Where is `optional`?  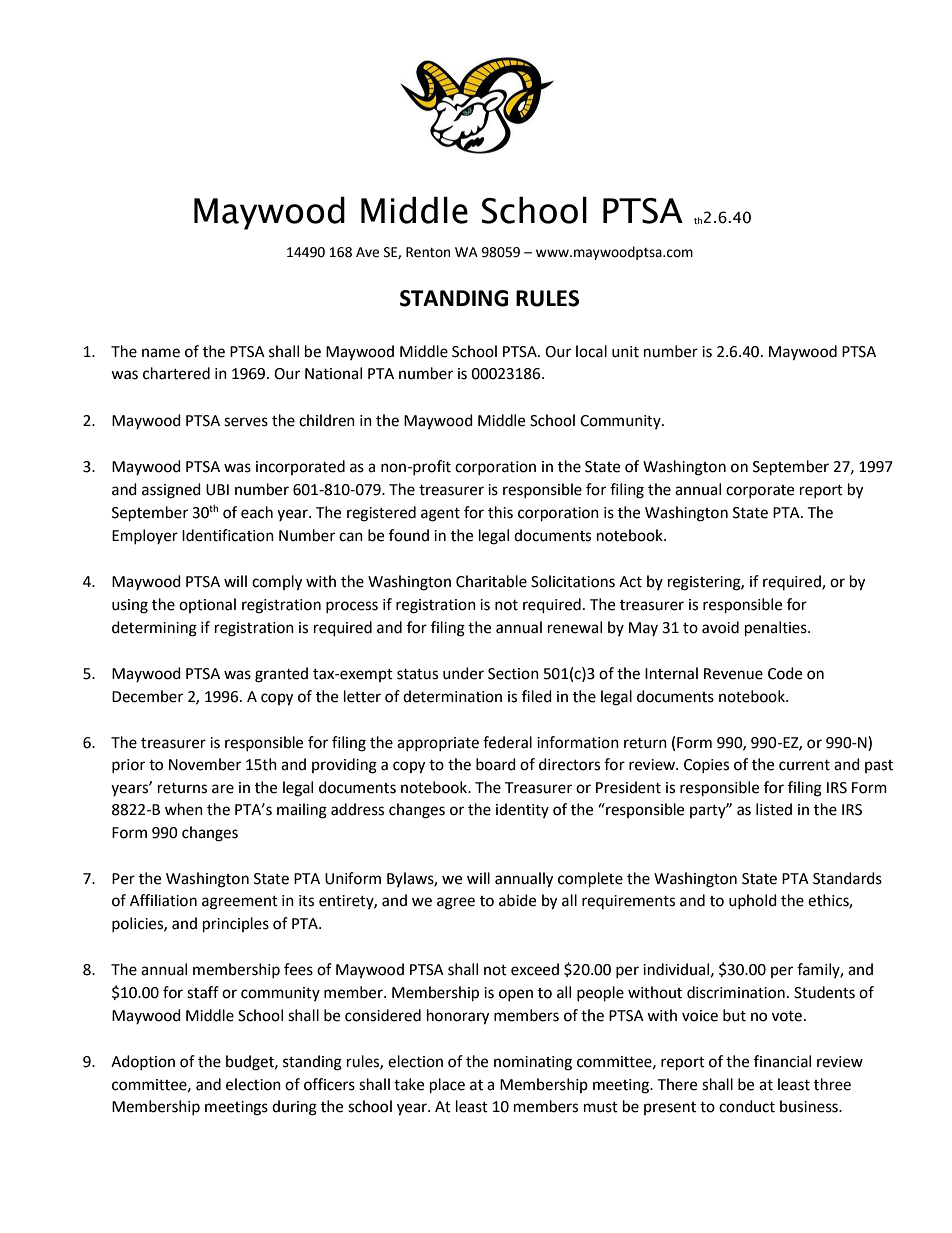
optional is located at coordinates (207, 605).
